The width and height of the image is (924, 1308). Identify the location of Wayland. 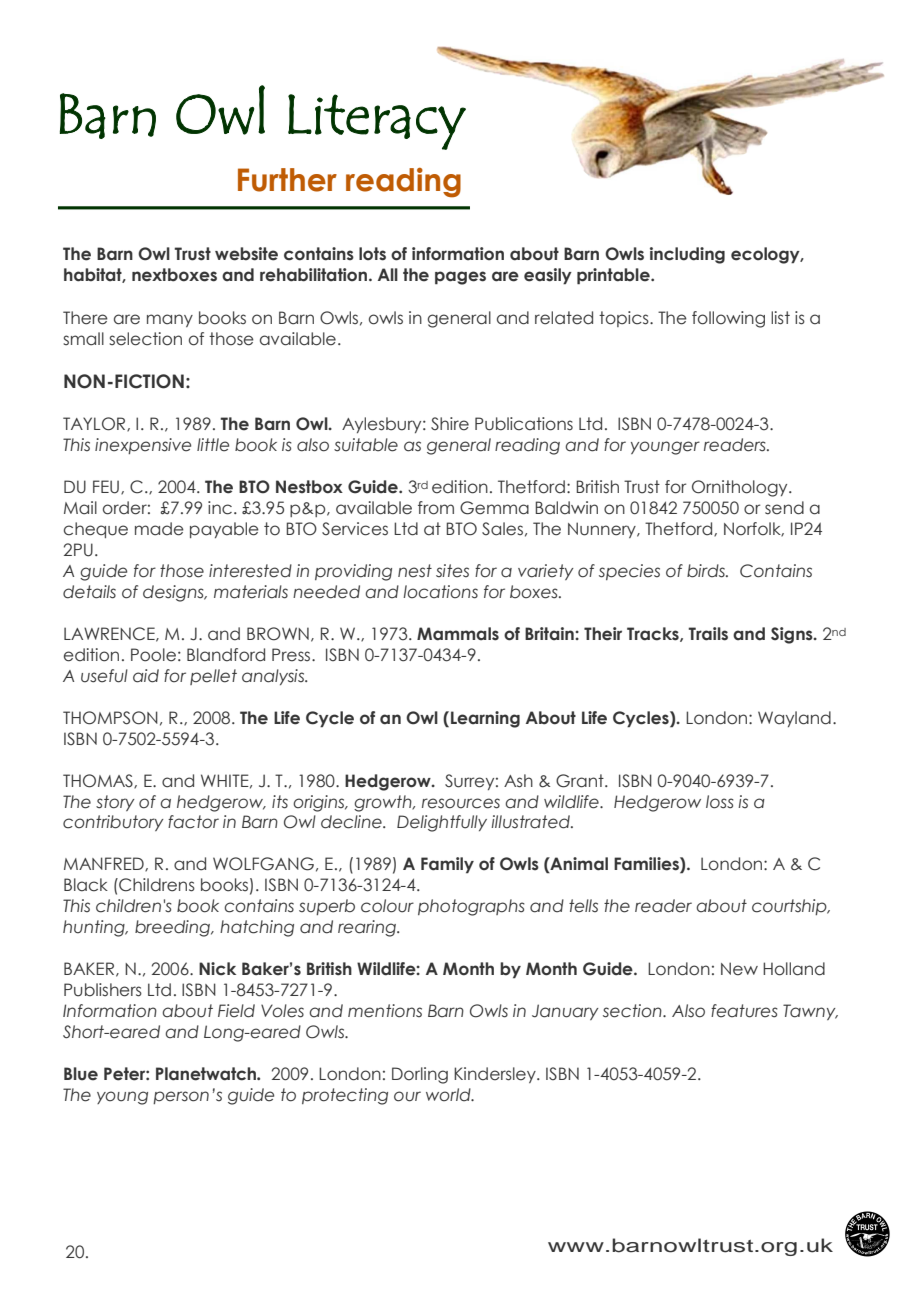
(794, 719).
